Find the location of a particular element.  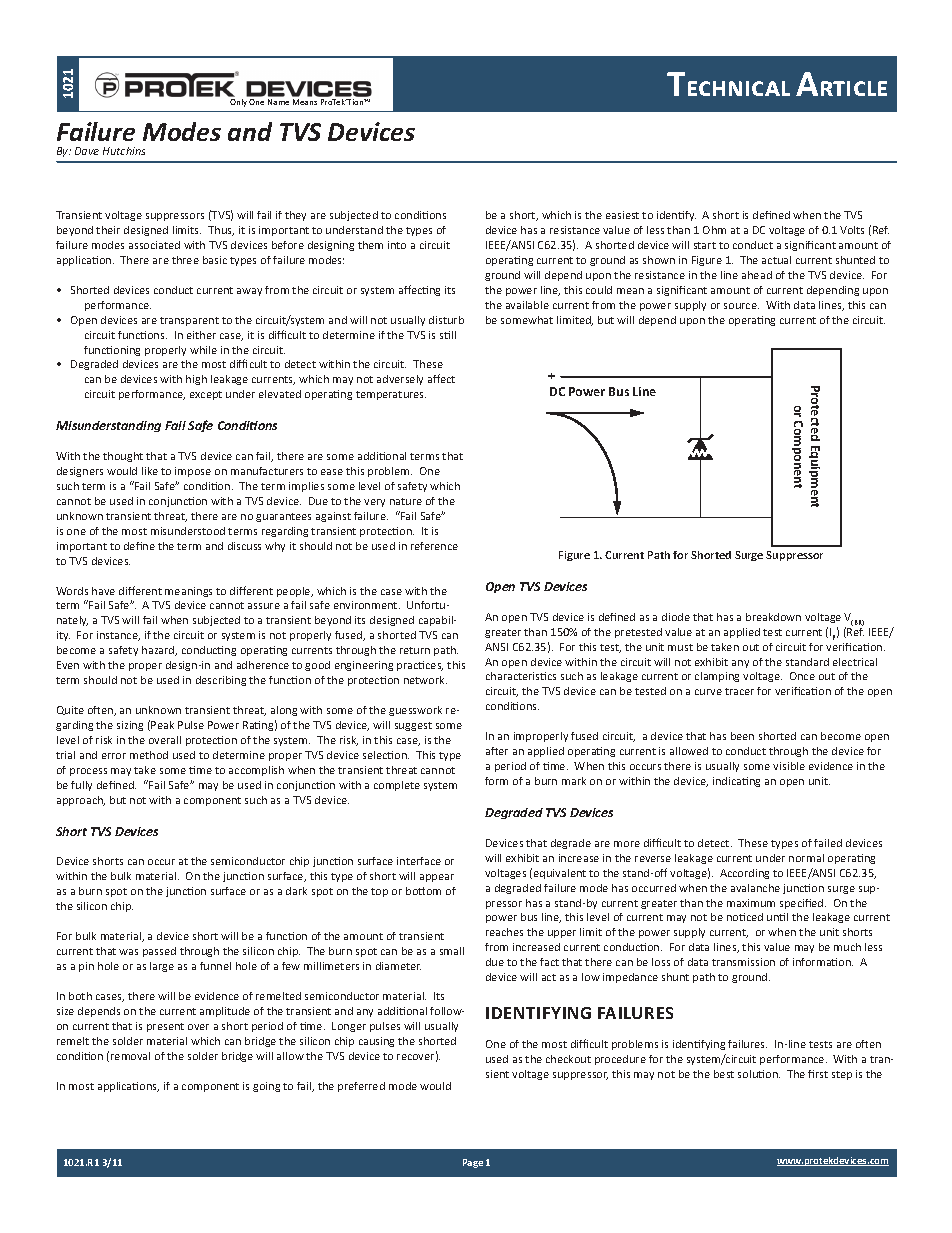

Hutchins is located at coordinates (124, 151).
